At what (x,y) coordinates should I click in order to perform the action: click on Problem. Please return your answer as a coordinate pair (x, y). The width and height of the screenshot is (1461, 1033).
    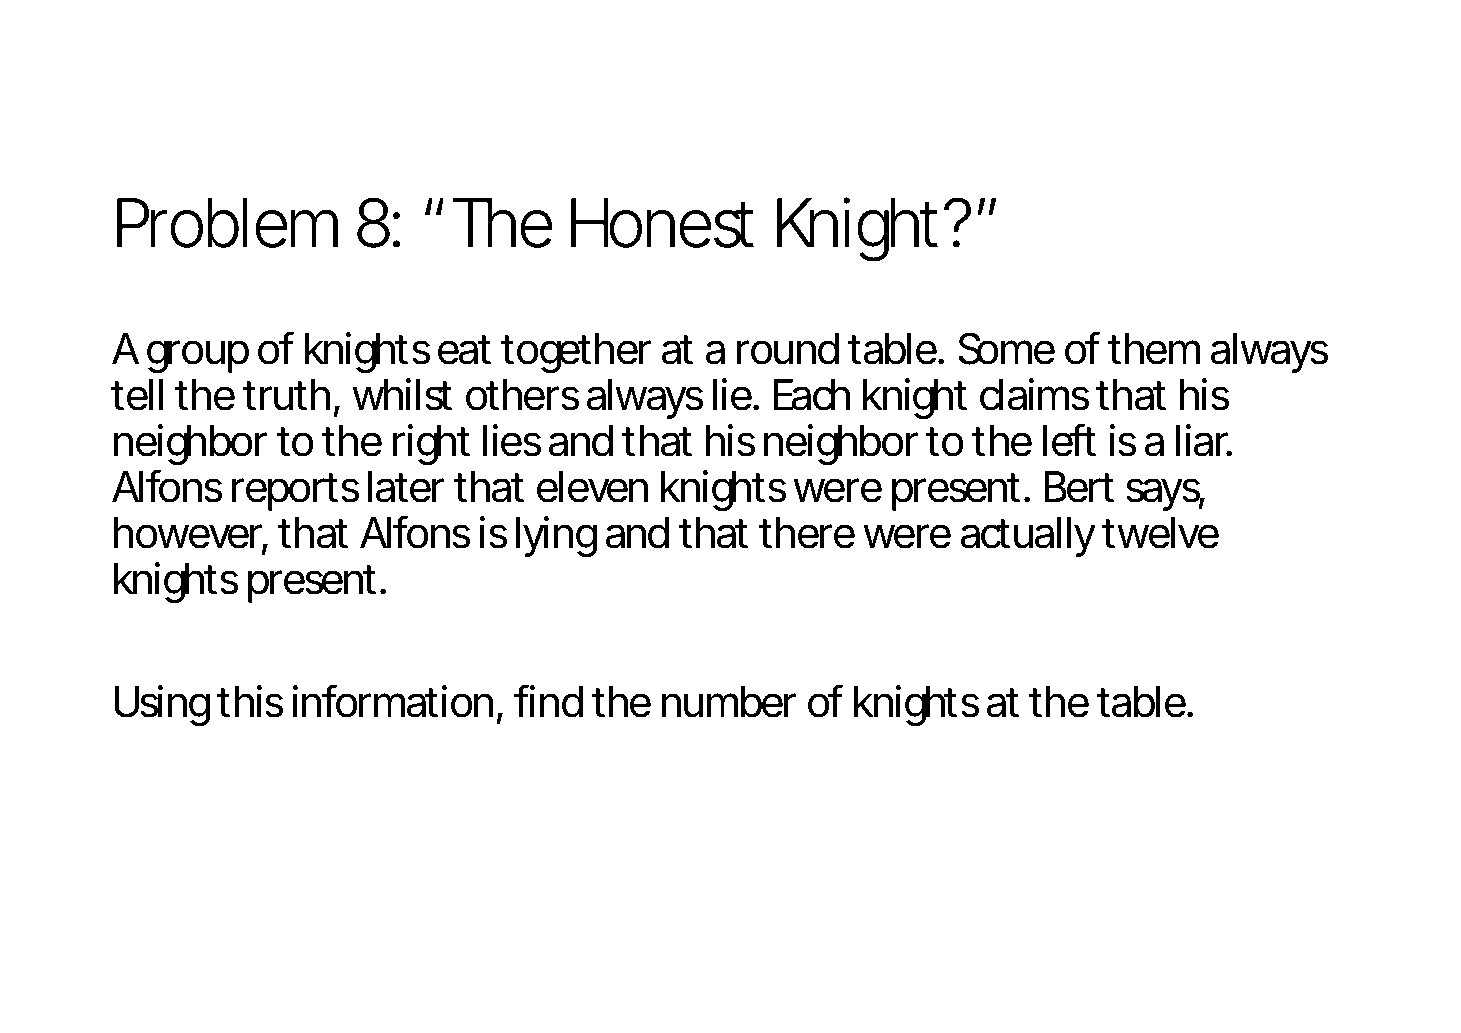
    Looking at the image, I should click on (224, 223).
